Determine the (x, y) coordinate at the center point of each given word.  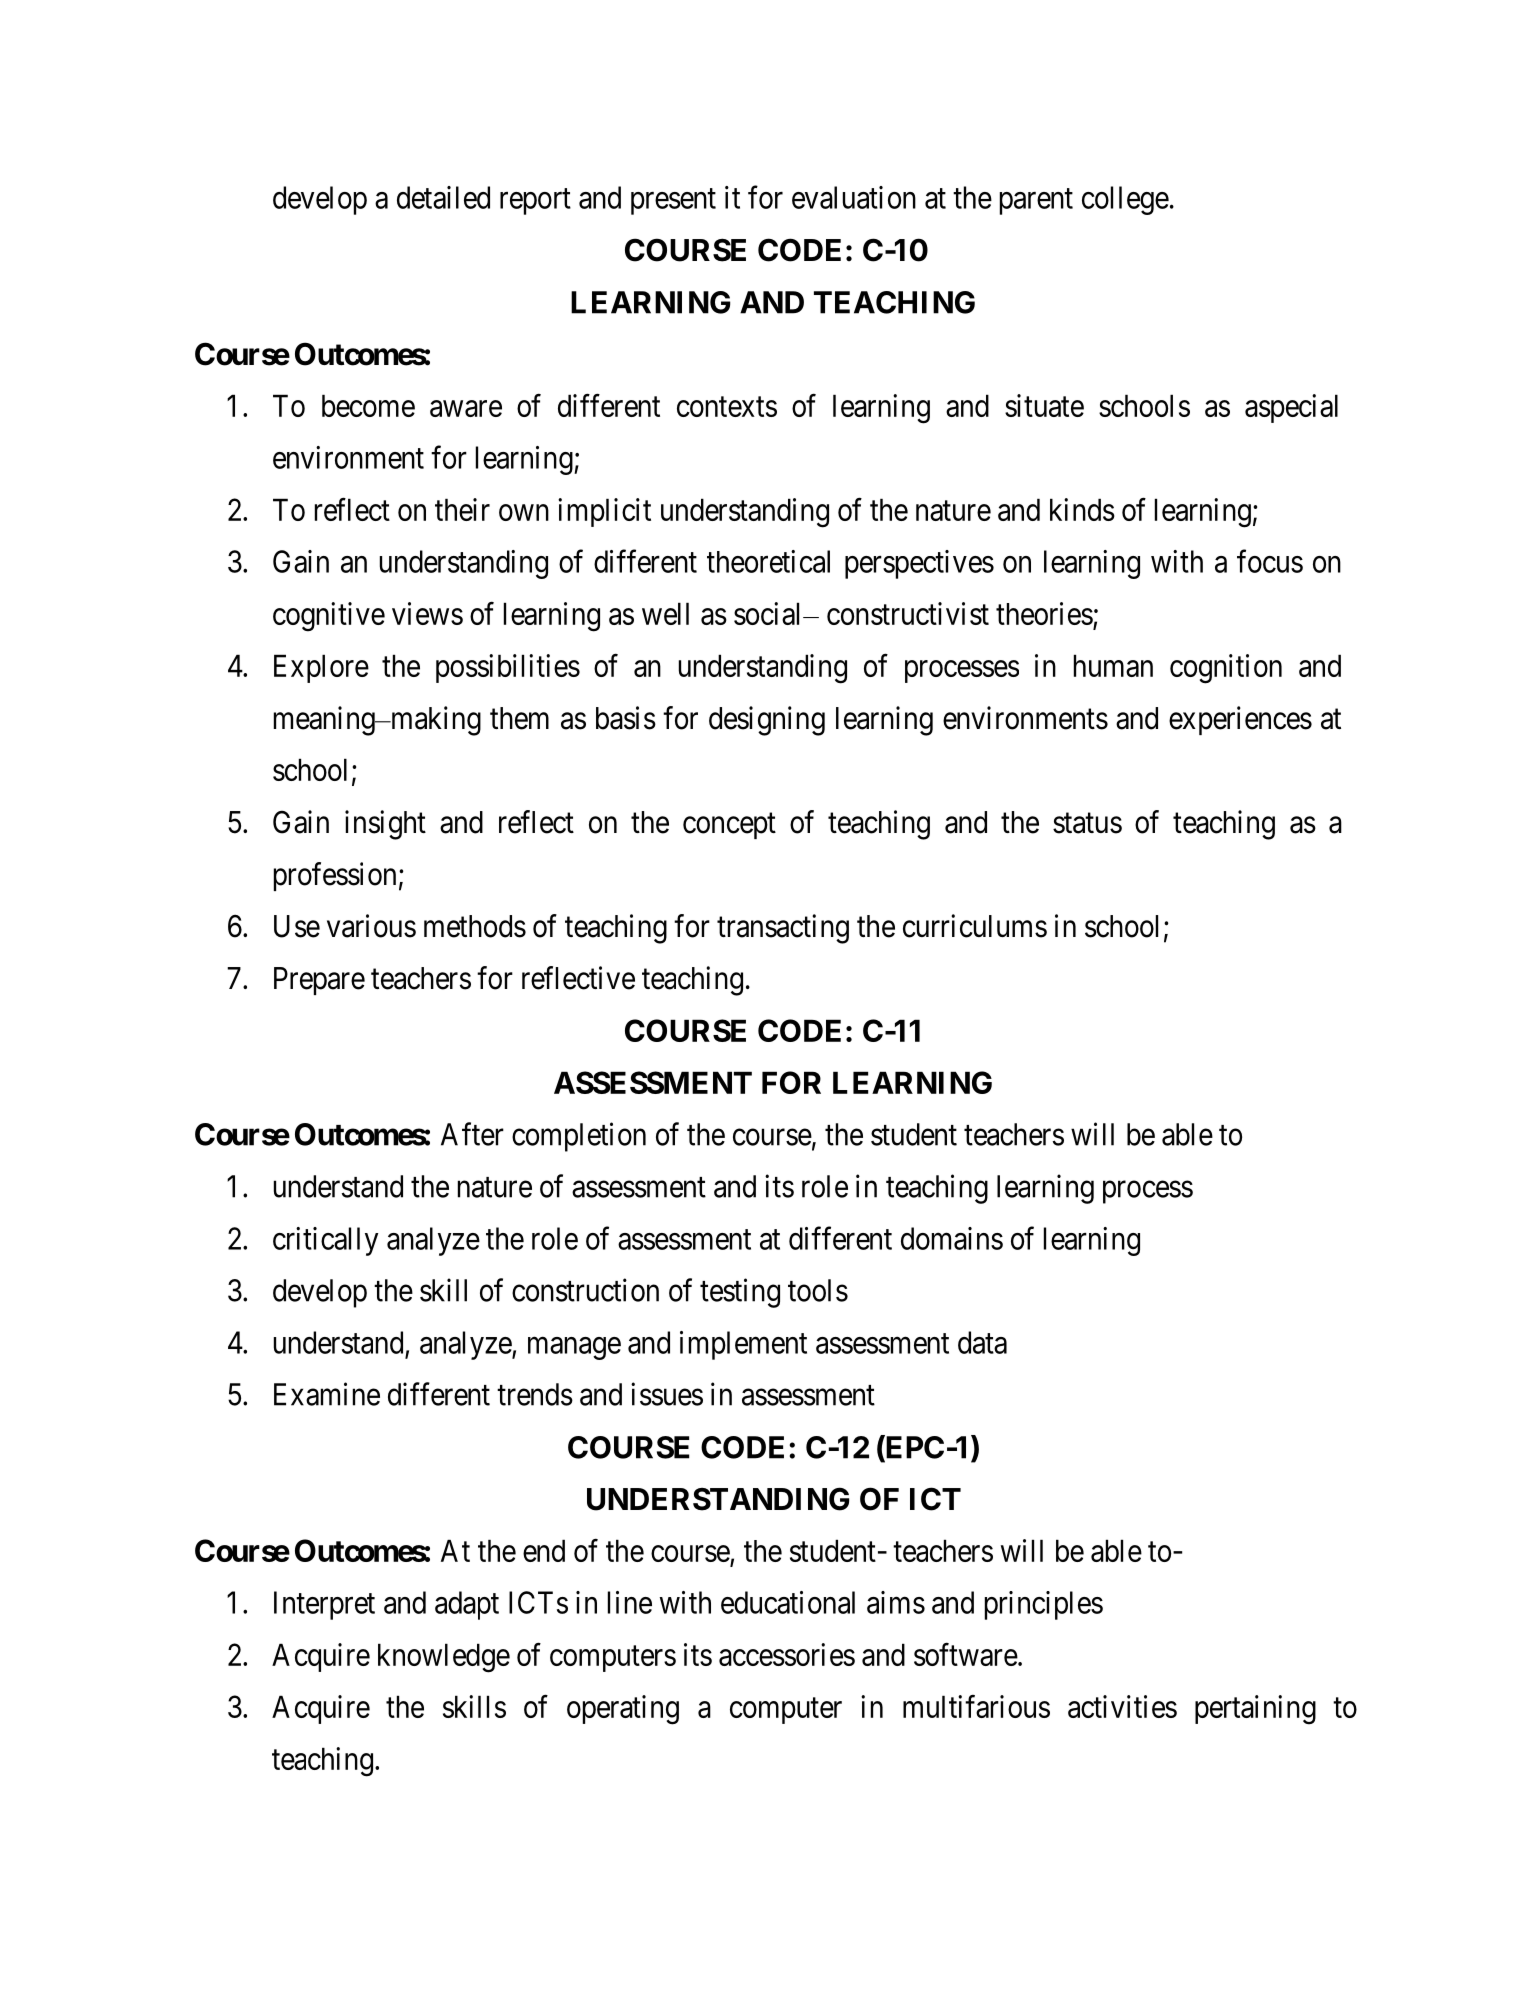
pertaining (1255, 1710)
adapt (467, 1605)
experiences (1240, 720)
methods (475, 926)
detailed (443, 197)
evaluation (854, 197)
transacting (783, 929)
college (1125, 200)
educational (788, 1602)
